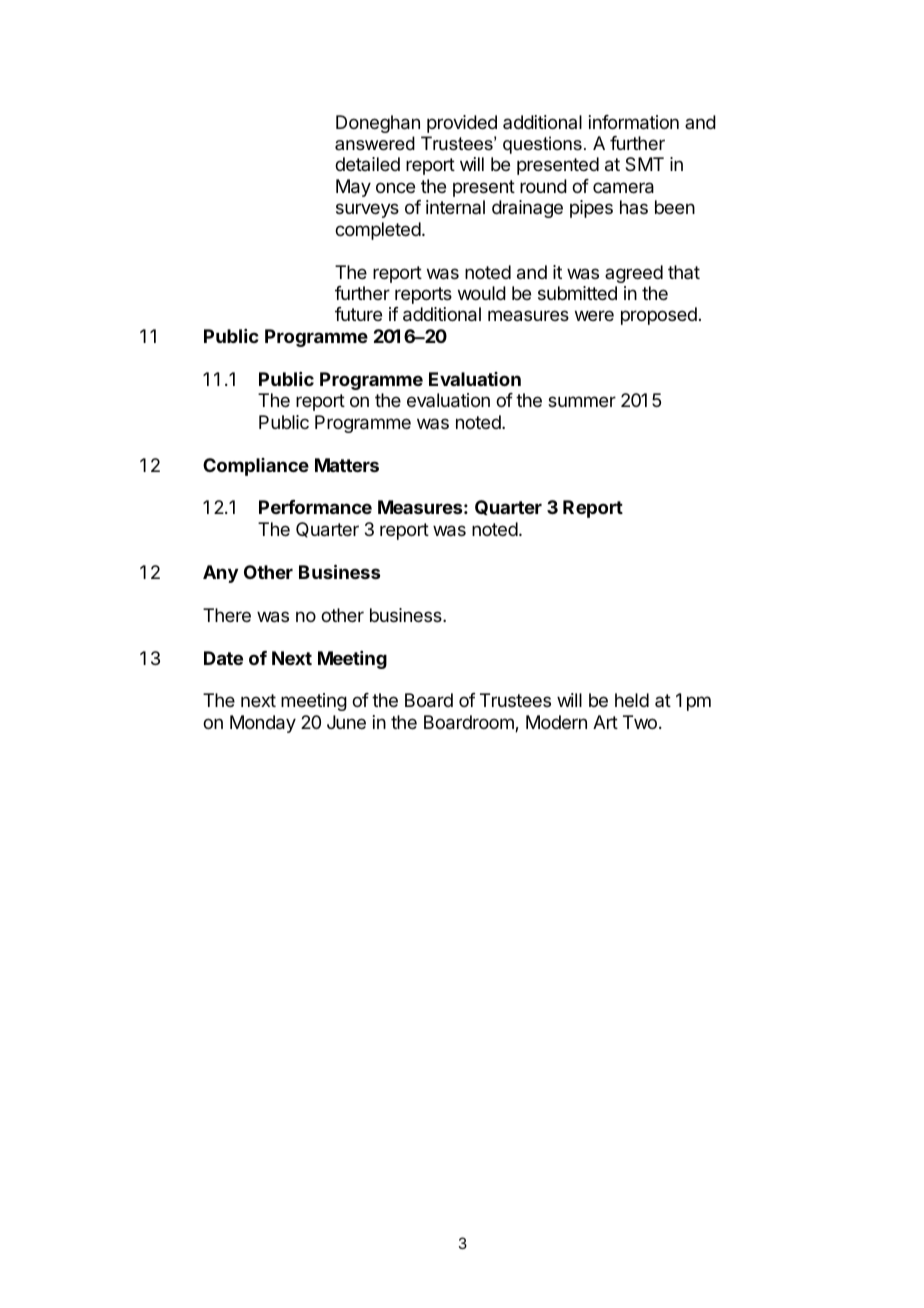  What do you see at coordinates (367, 164) in the document?
I see `detailed` at bounding box center [367, 164].
